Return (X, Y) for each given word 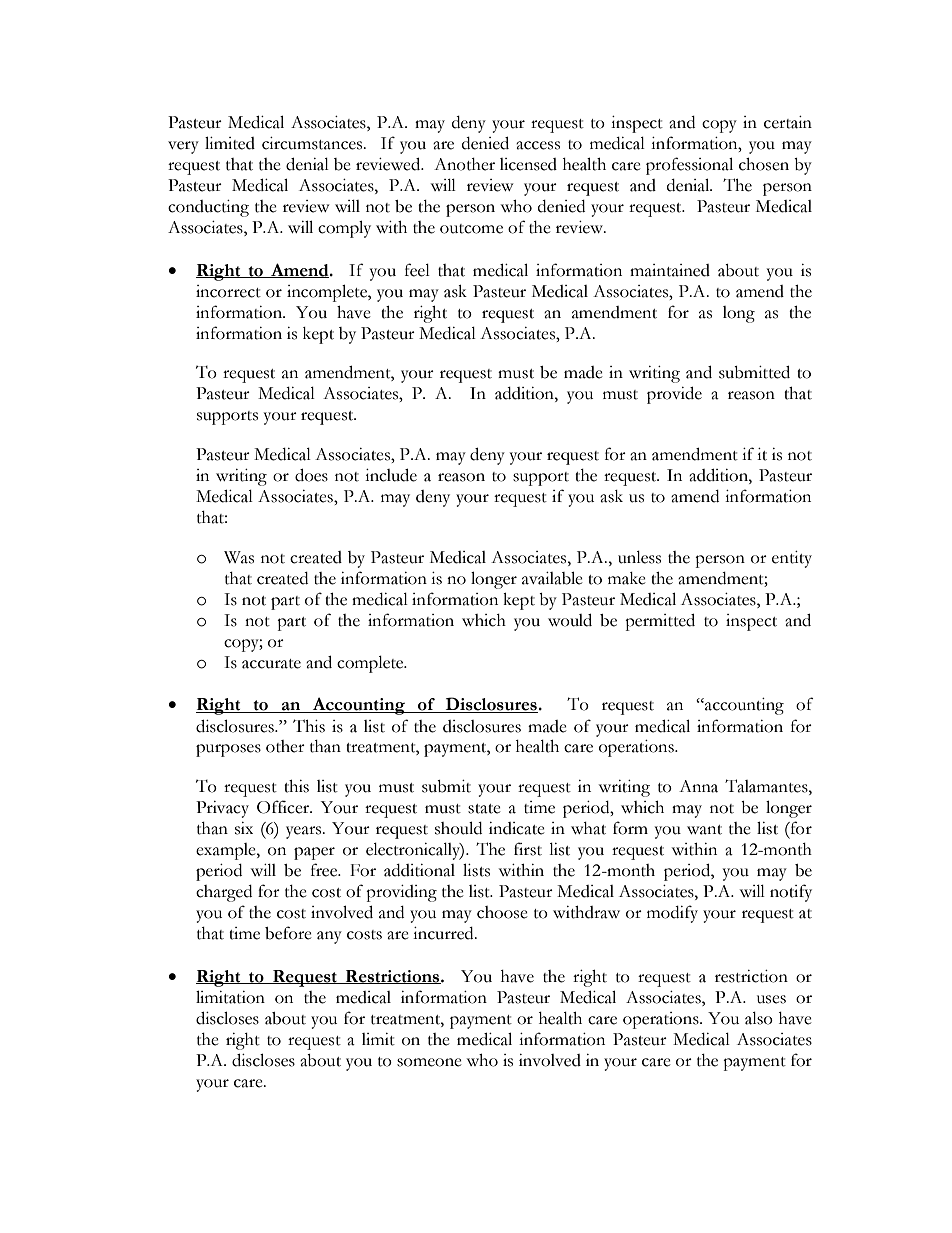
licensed (528, 164)
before (288, 933)
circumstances (313, 143)
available (552, 578)
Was (239, 557)
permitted (660, 622)
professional (689, 166)
